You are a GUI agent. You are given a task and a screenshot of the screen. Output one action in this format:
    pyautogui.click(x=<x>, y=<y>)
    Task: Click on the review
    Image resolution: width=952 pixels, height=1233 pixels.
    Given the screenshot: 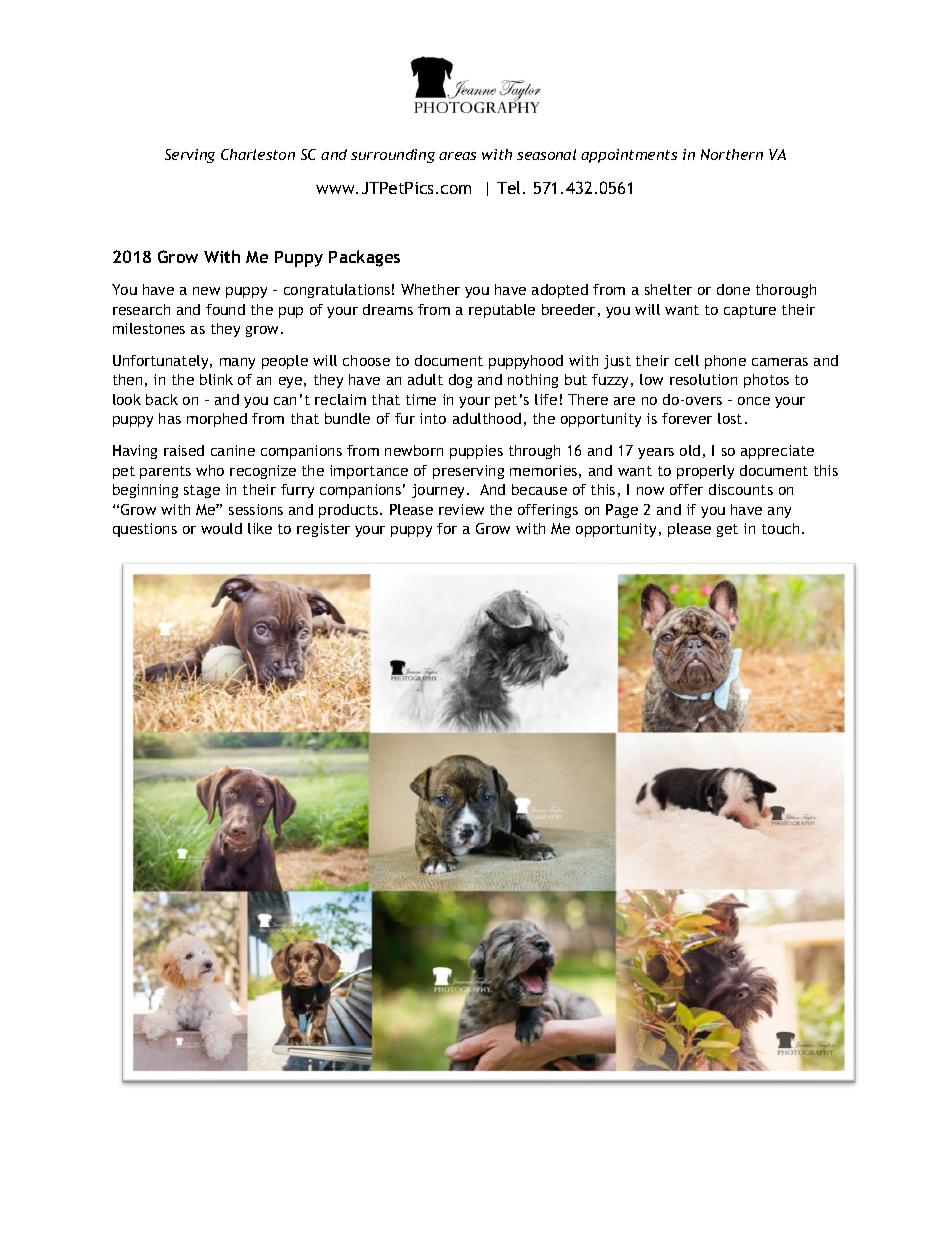 What is the action you would take?
    pyautogui.click(x=461, y=509)
